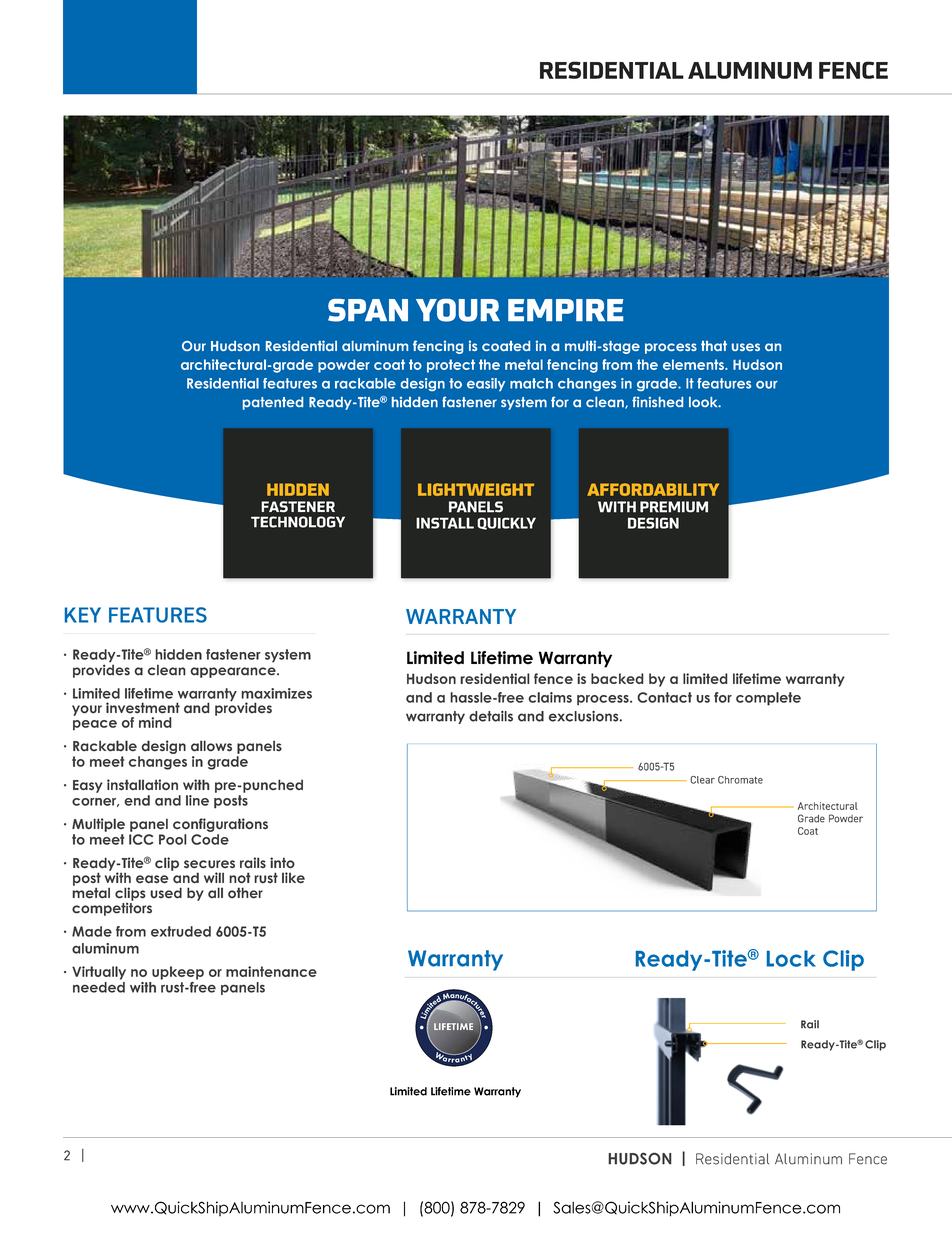 The image size is (952, 1233). What do you see at coordinates (271, 971) in the screenshot?
I see `maintenance` at bounding box center [271, 971].
